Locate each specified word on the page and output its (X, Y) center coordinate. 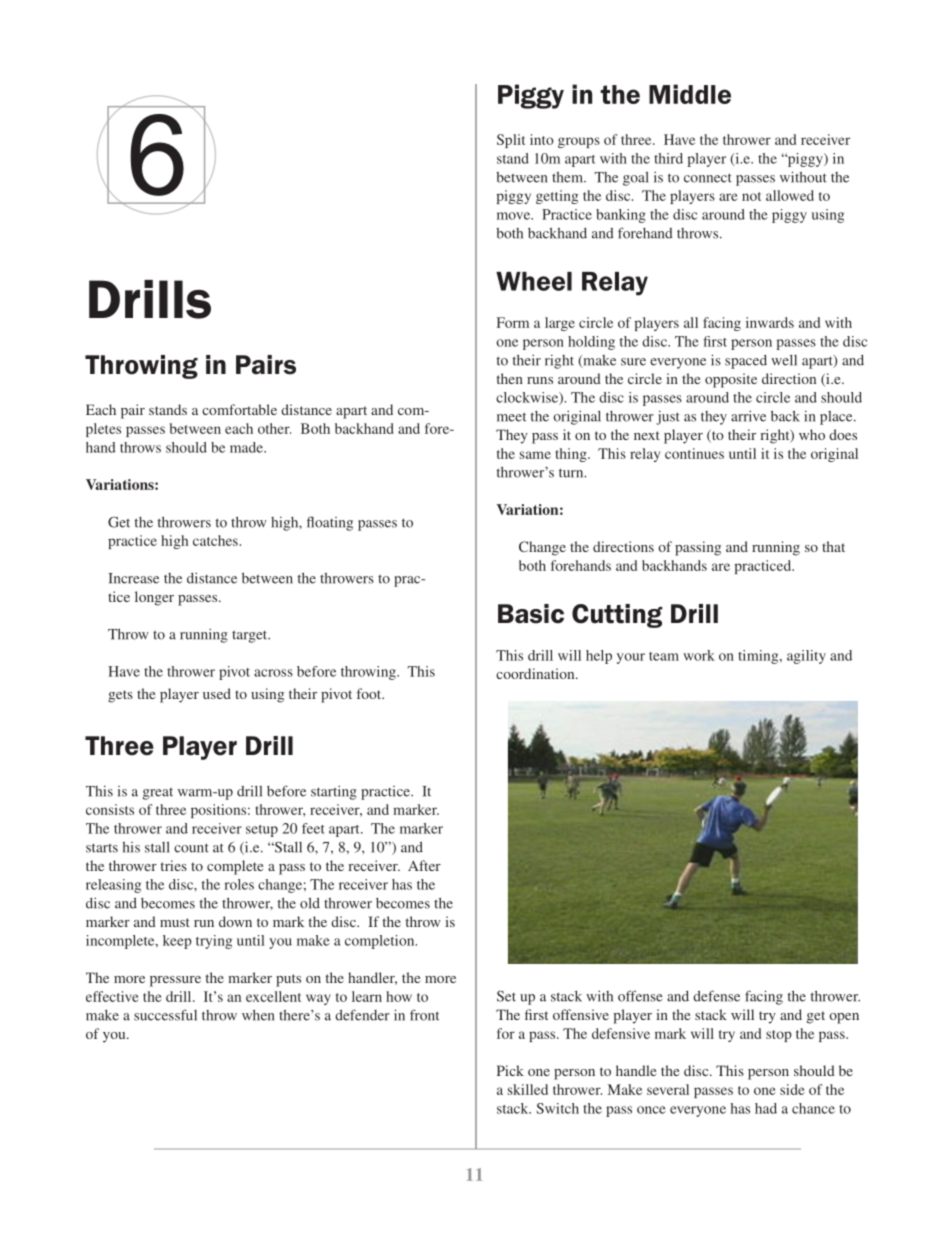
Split (511, 141)
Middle (690, 94)
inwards (770, 322)
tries (174, 865)
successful (165, 1015)
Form (513, 322)
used (217, 693)
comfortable (239, 409)
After (424, 865)
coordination (536, 673)
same (535, 455)
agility (806, 657)
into (542, 139)
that (833, 546)
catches (215, 540)
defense (716, 996)
